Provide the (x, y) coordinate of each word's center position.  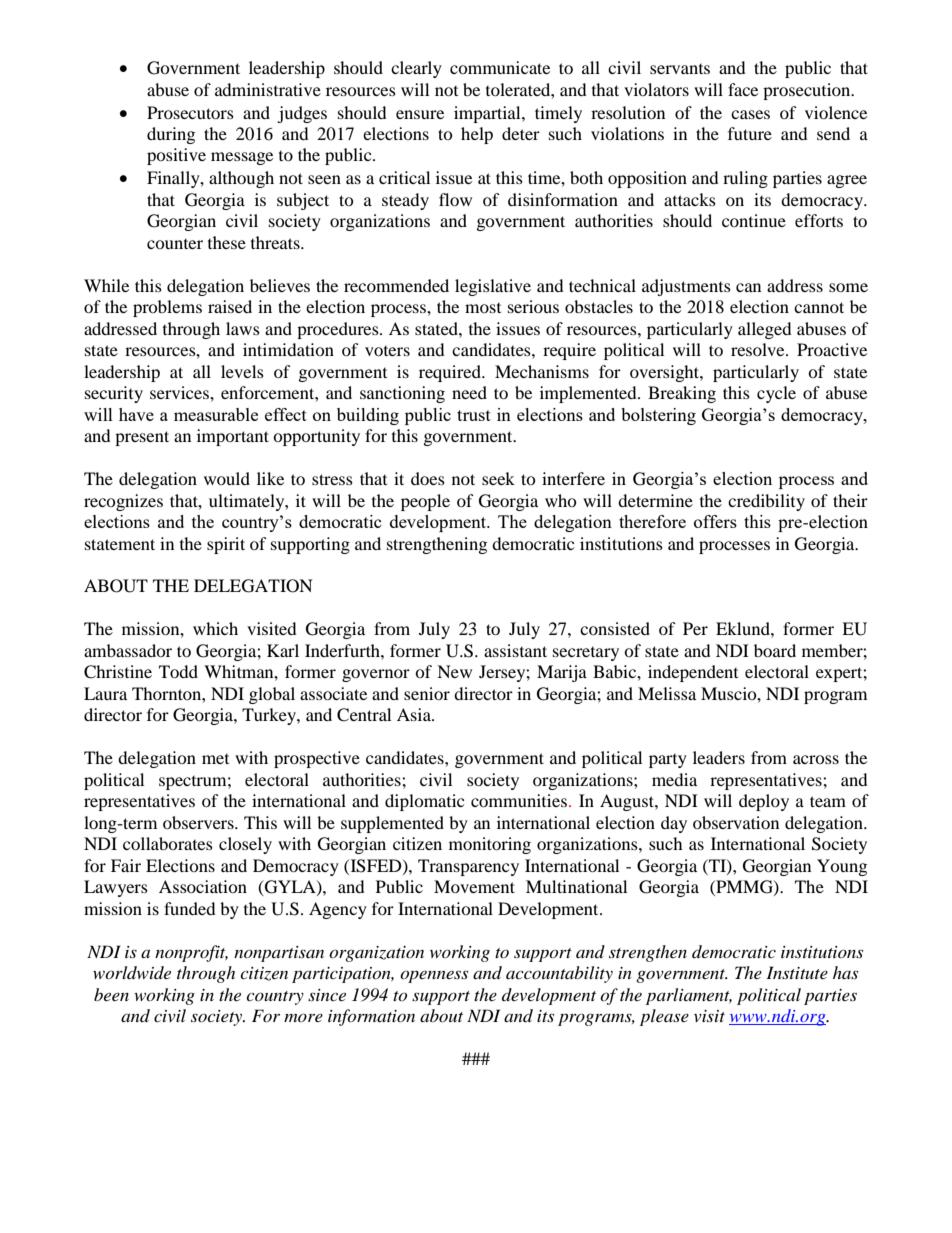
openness (434, 976)
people (425, 502)
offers (715, 521)
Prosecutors (190, 112)
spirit (226, 545)
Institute (797, 972)
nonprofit (191, 953)
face (743, 89)
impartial (488, 114)
